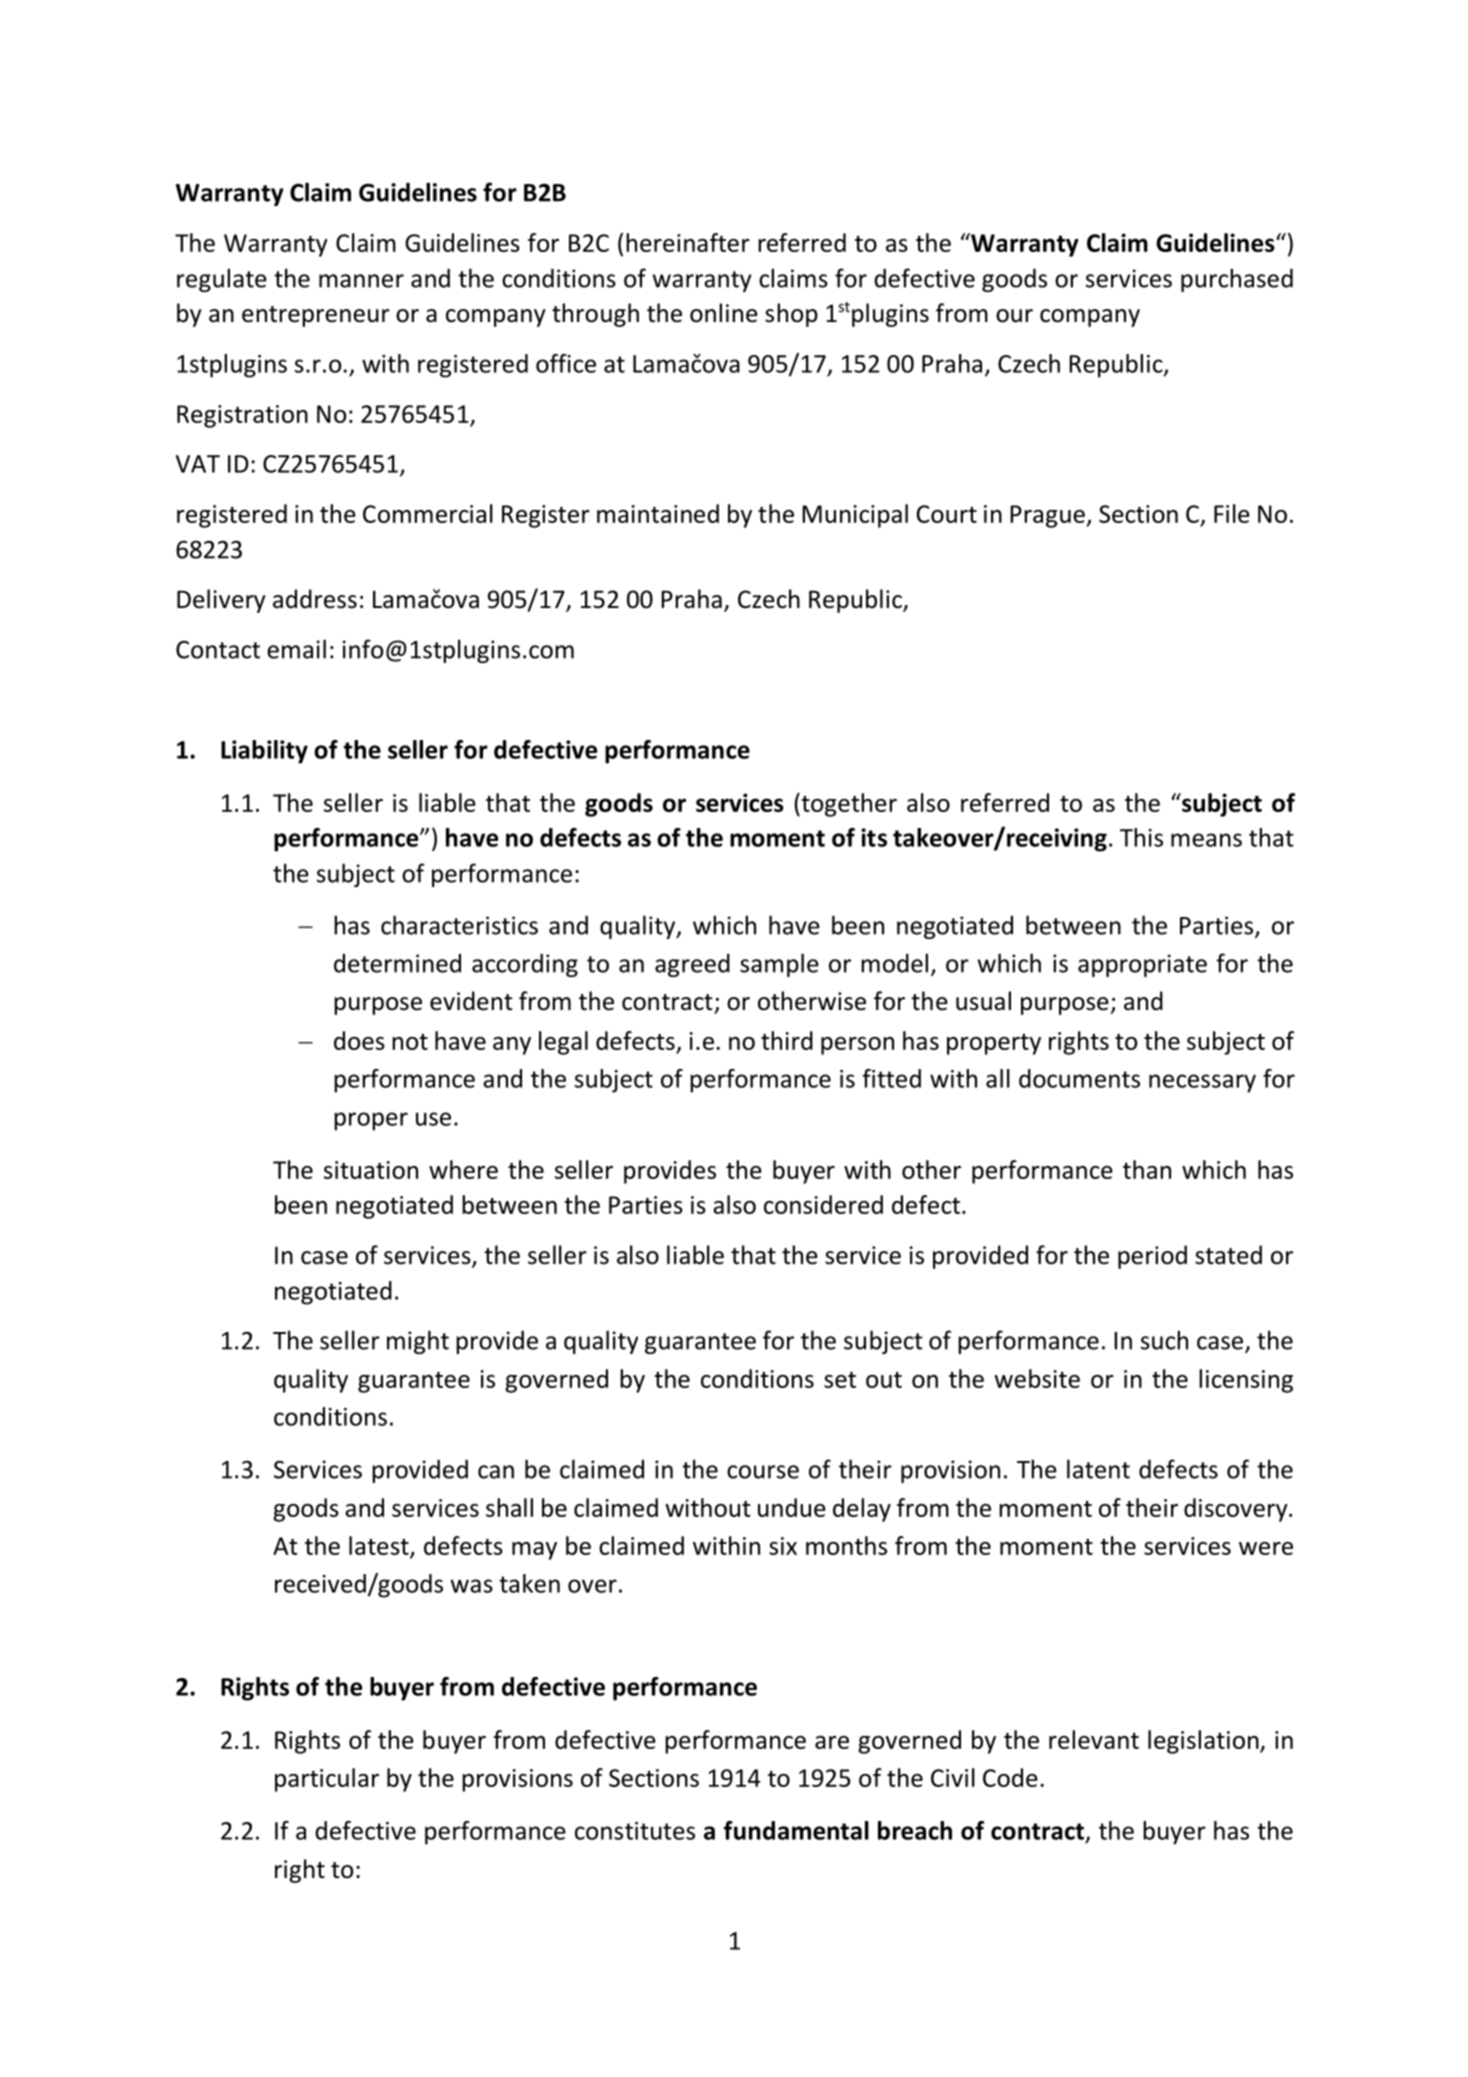  Describe the element at coordinates (724, 313) in the page. I see `online` at that location.
